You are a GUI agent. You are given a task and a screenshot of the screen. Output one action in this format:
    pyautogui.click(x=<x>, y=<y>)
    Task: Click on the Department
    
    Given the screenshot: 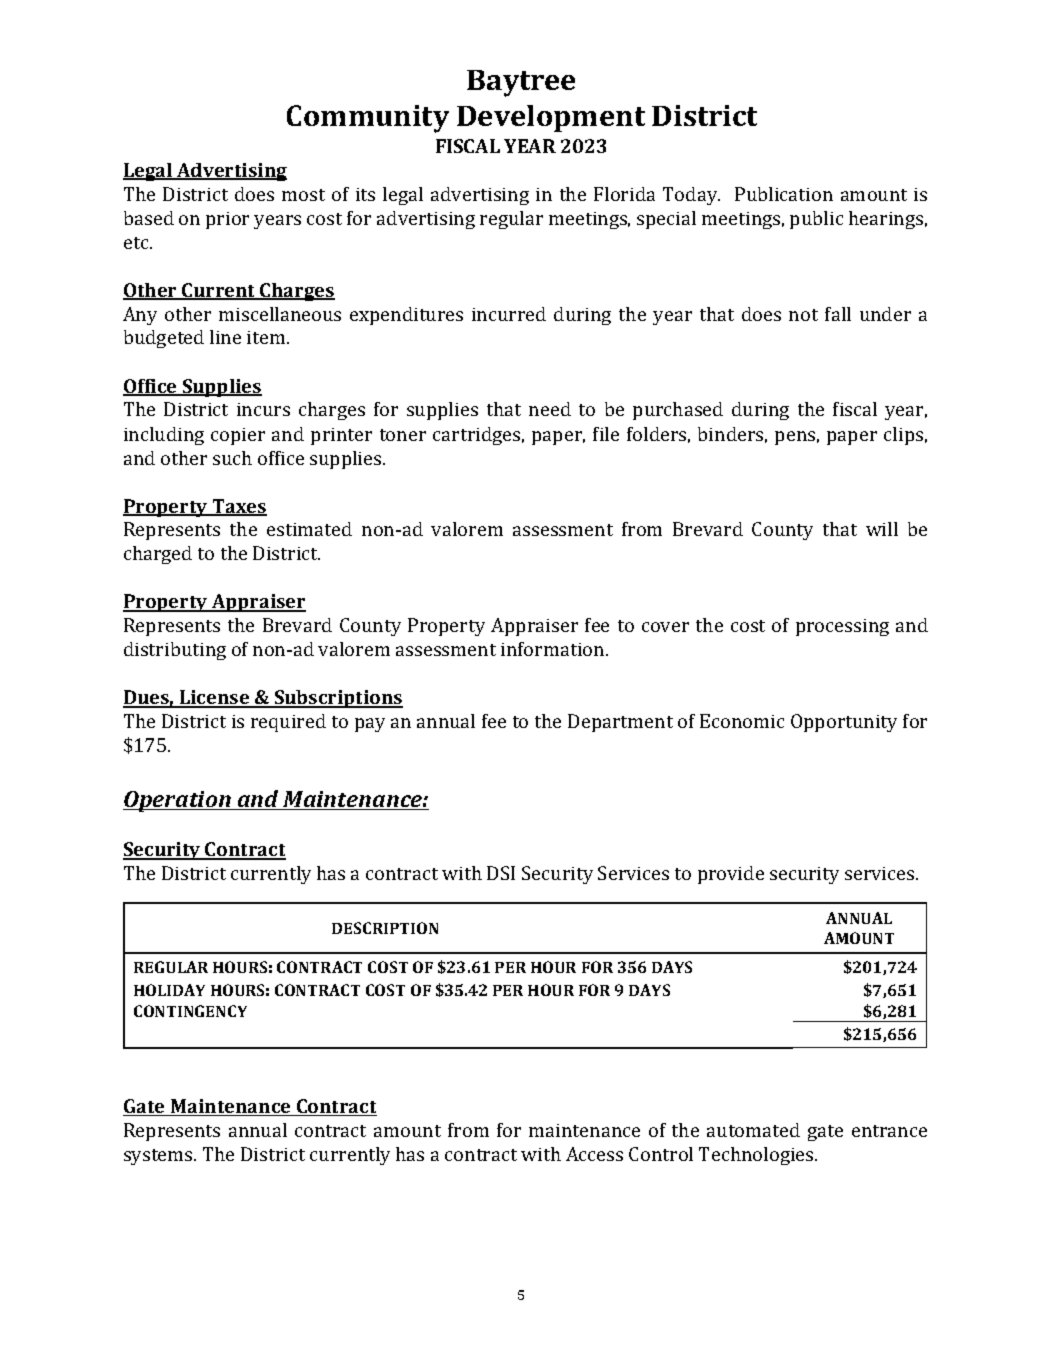 What is the action you would take?
    pyautogui.click(x=620, y=723)
